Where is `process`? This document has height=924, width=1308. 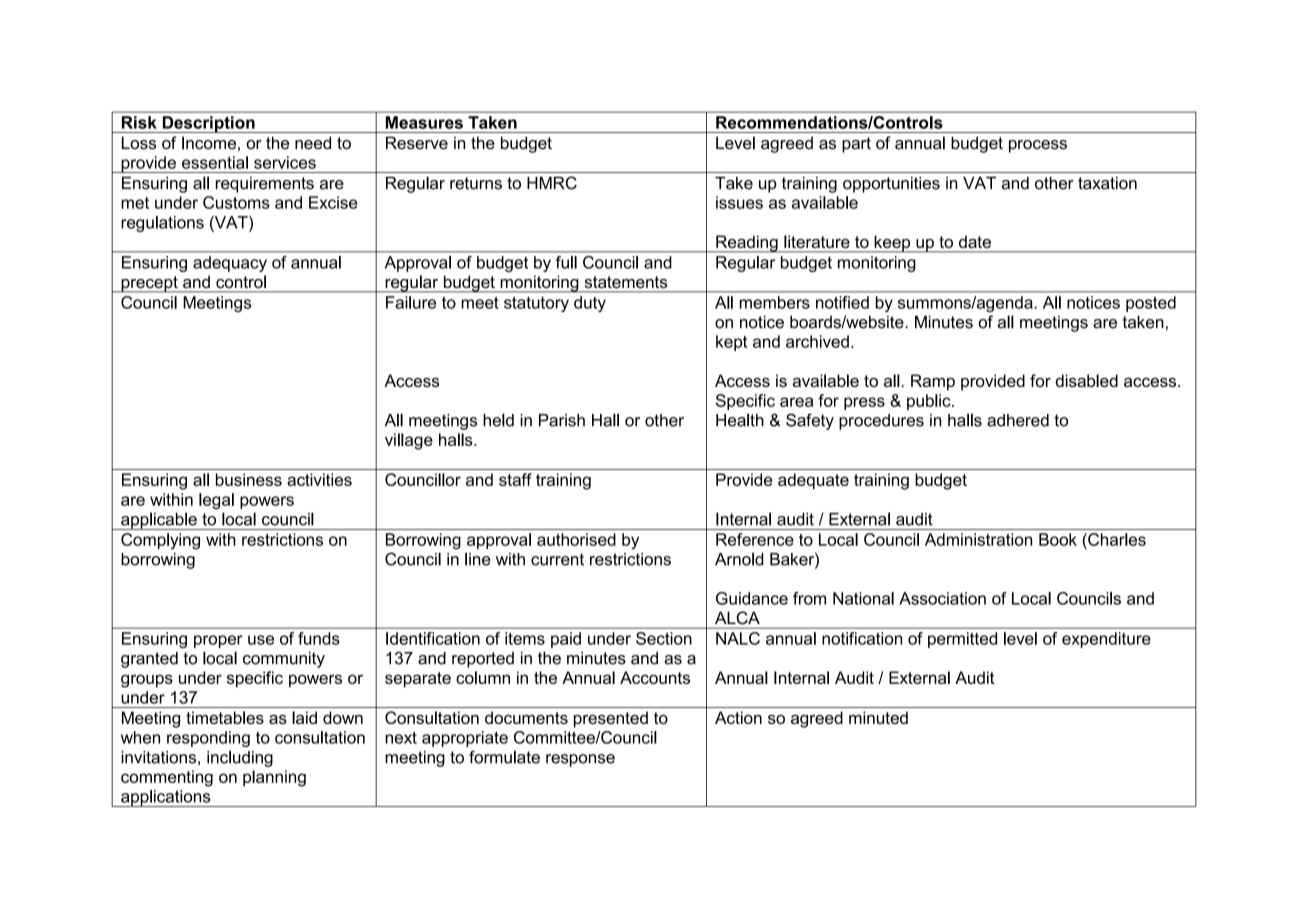
process is located at coordinates (1038, 146).
